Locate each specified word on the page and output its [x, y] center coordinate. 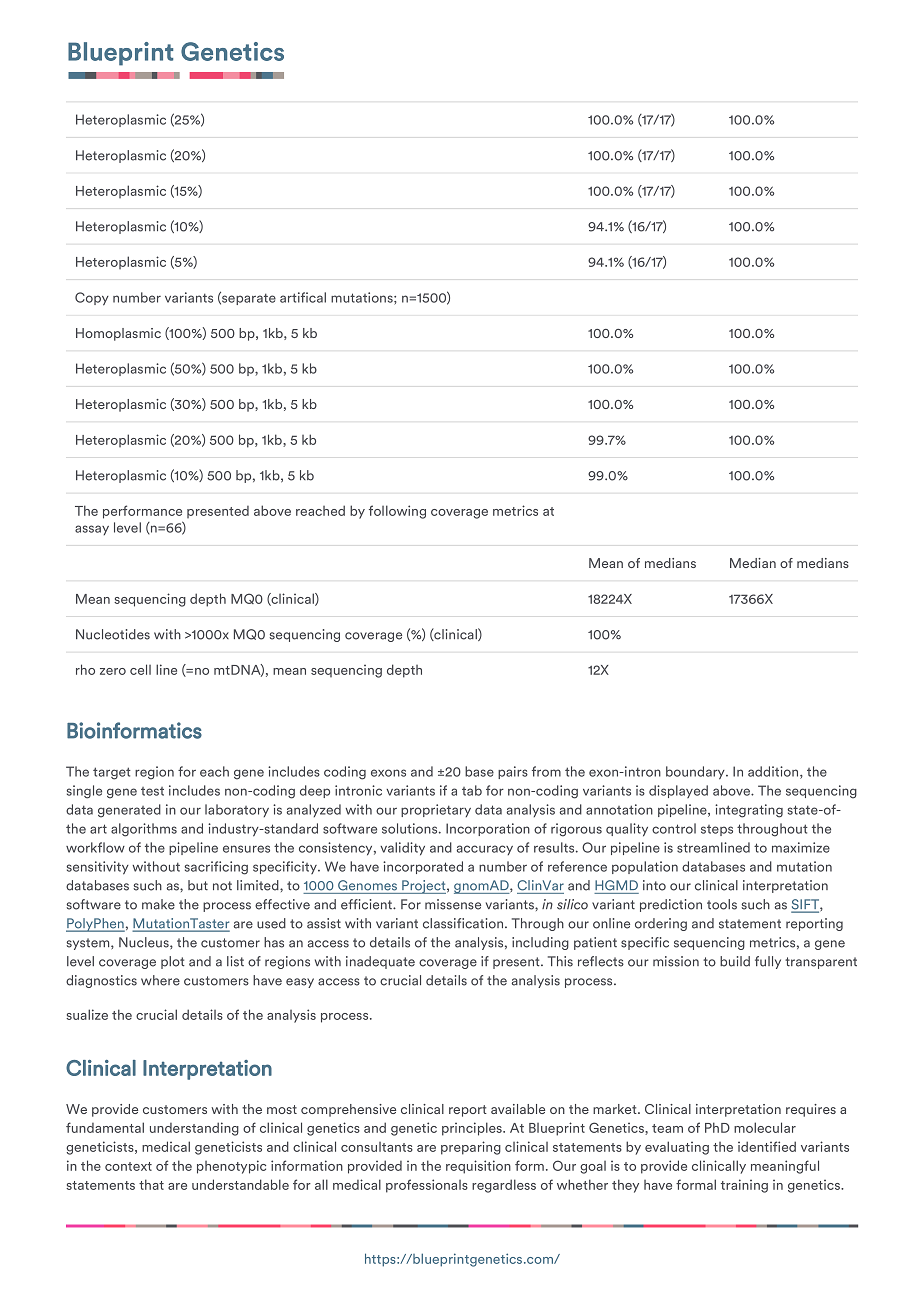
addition [774, 772]
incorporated [423, 867]
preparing [471, 1148]
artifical [303, 297]
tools [722, 904]
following [397, 512]
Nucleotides [113, 634]
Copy [92, 299]
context [128, 1166]
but [198, 885]
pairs [513, 772]
